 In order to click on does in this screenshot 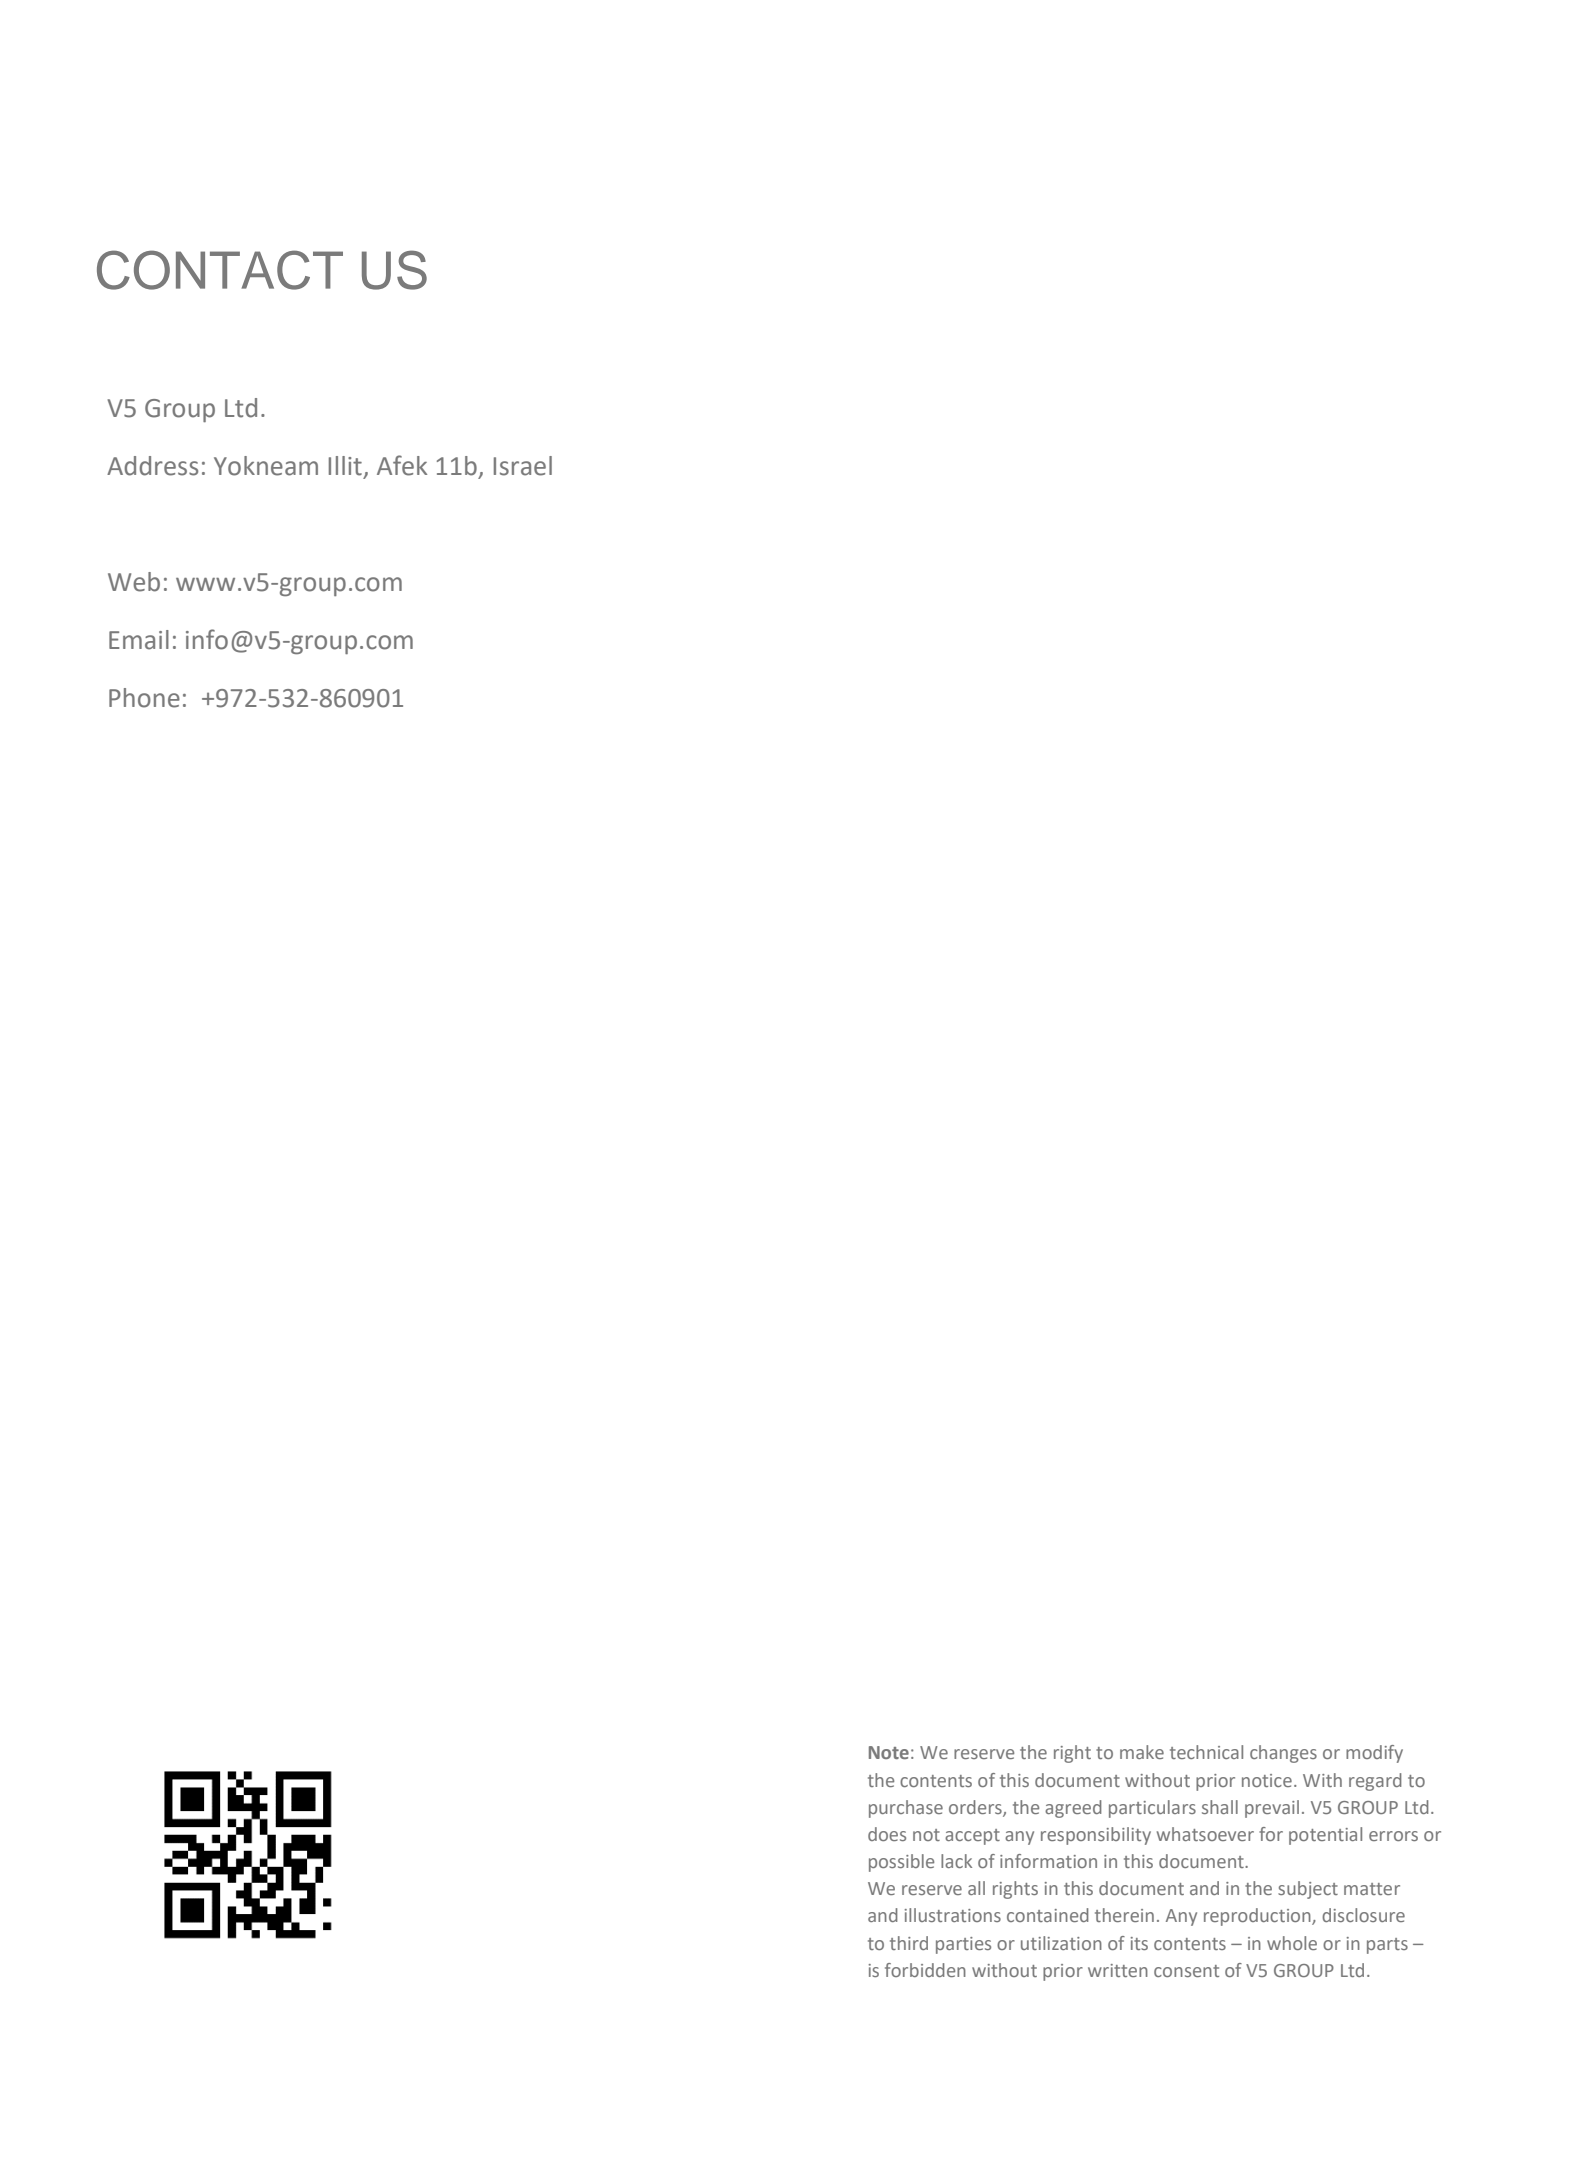, I will do `click(887, 1834)`.
